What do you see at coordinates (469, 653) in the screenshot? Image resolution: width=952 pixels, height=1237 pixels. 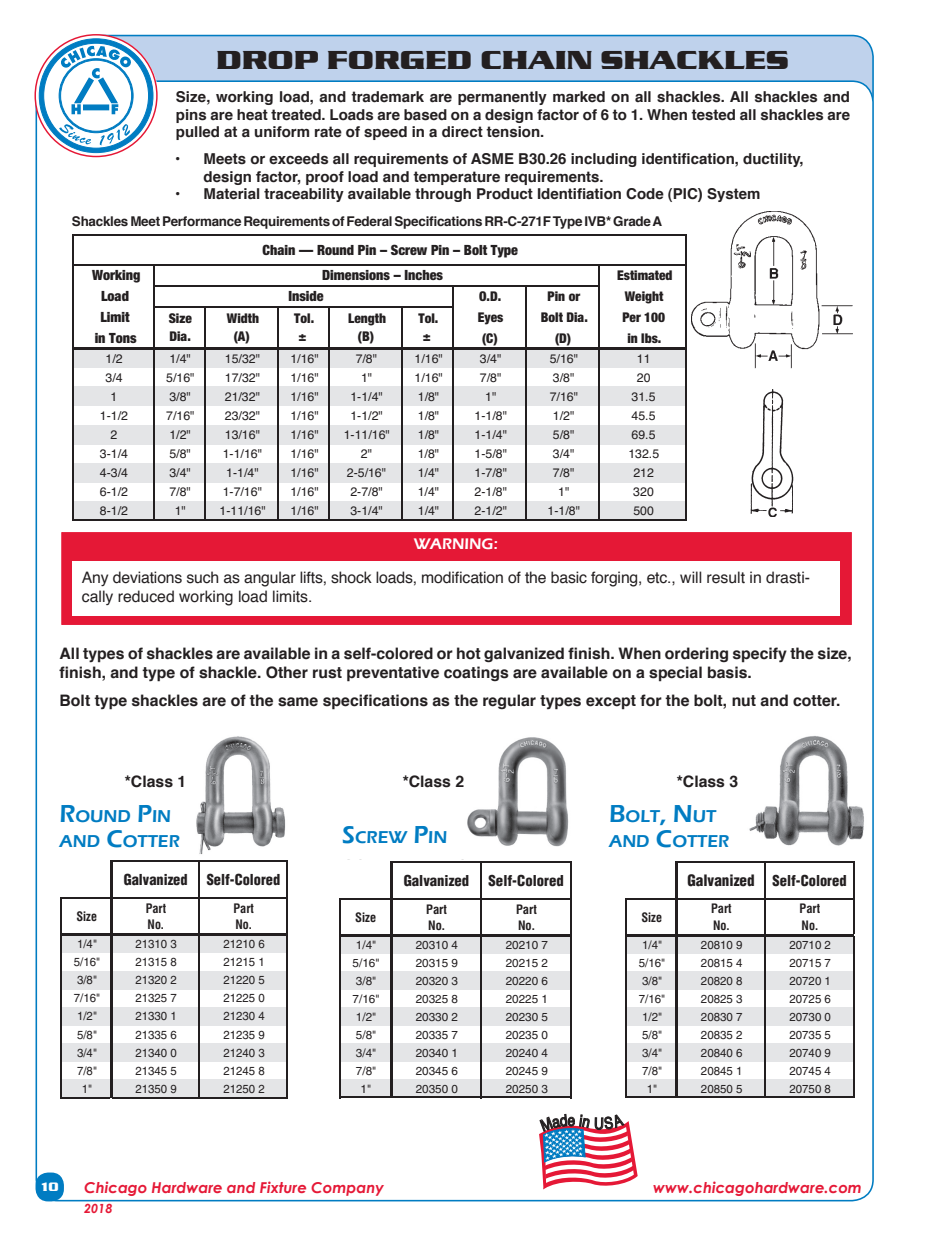 I see `hot` at bounding box center [469, 653].
